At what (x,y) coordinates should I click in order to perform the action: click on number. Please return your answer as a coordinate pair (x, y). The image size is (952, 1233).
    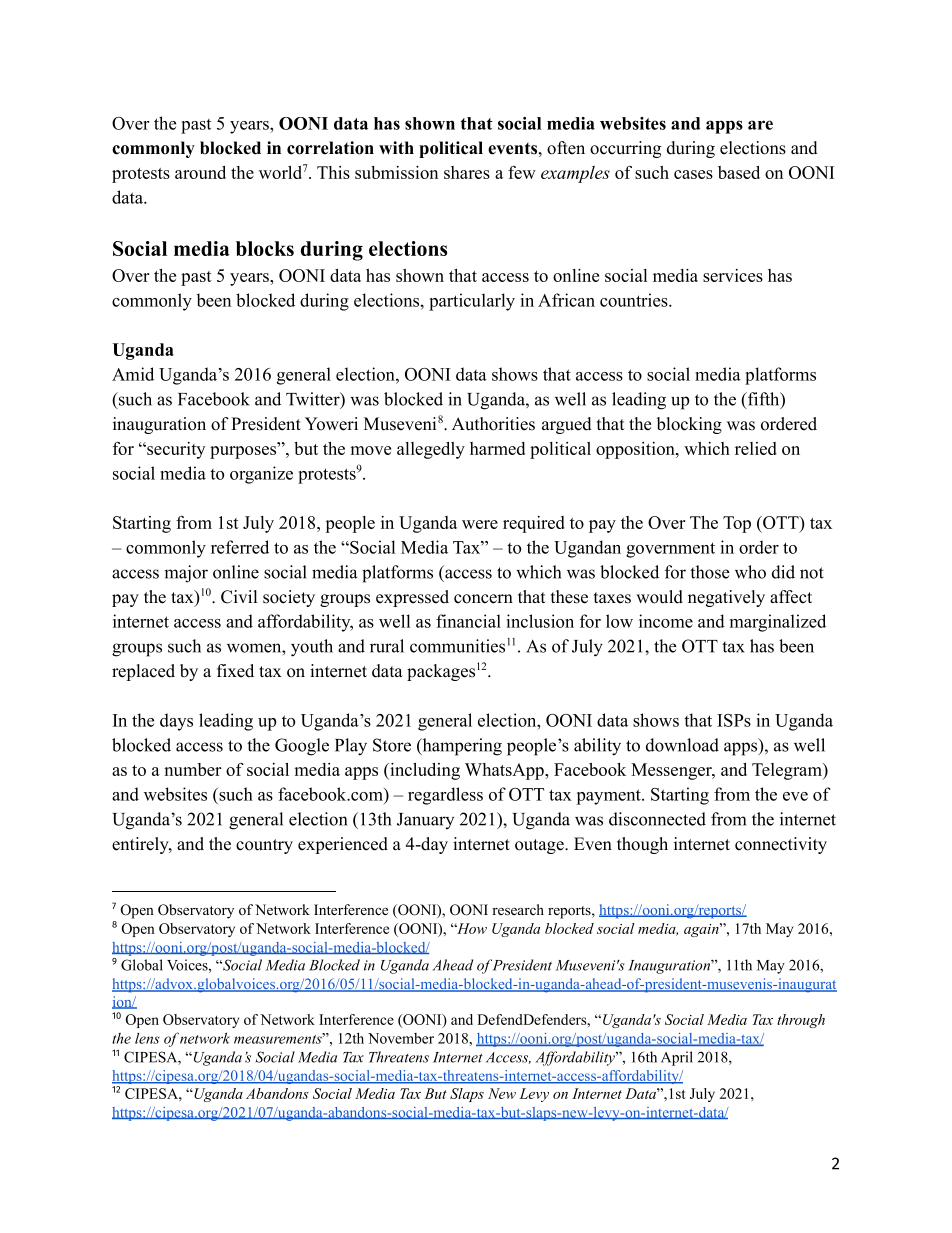
    Looking at the image, I should click on (193, 769).
